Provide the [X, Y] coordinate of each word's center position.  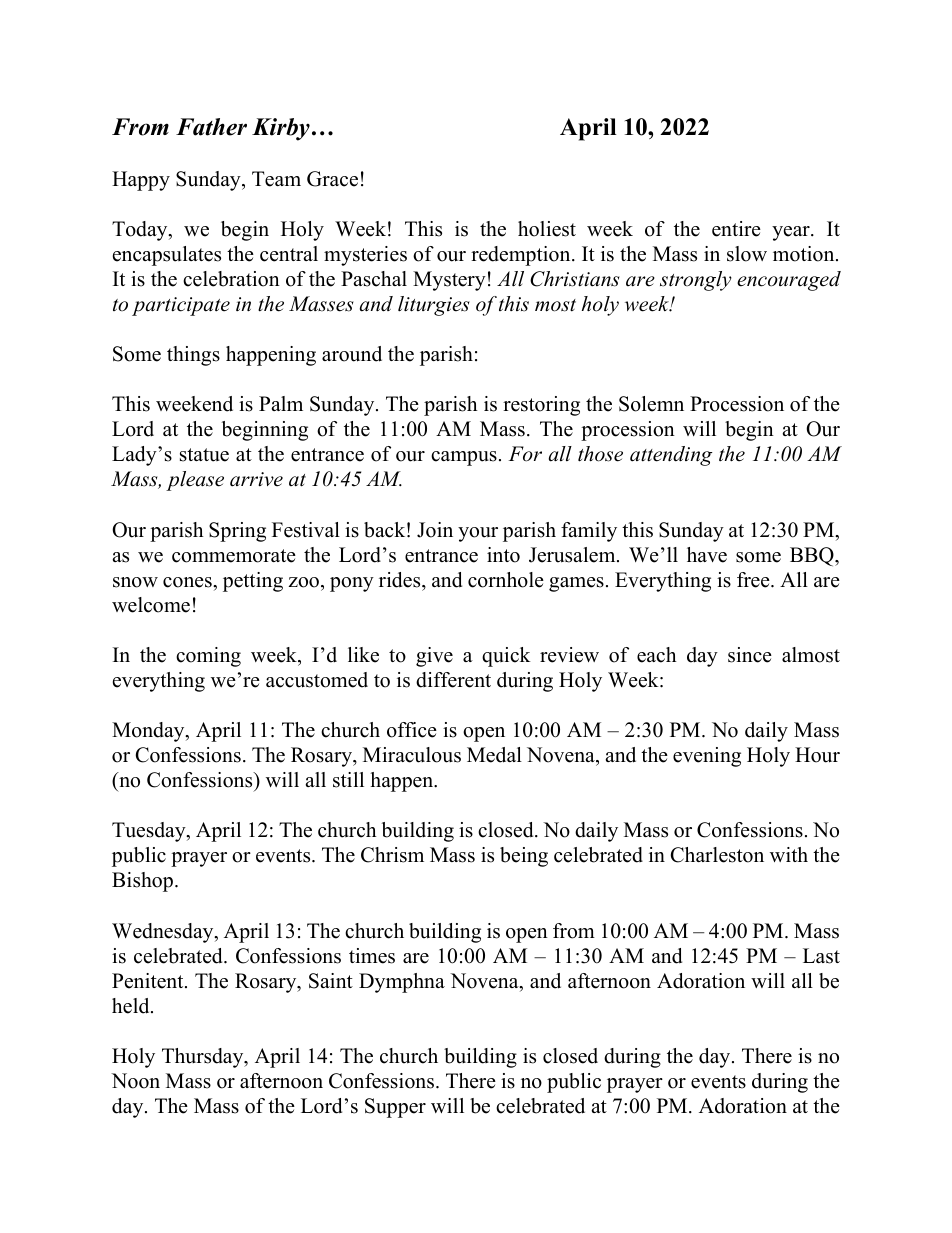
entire [736, 229]
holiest [547, 229]
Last [821, 956]
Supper [395, 1108]
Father [211, 127]
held [132, 1006]
